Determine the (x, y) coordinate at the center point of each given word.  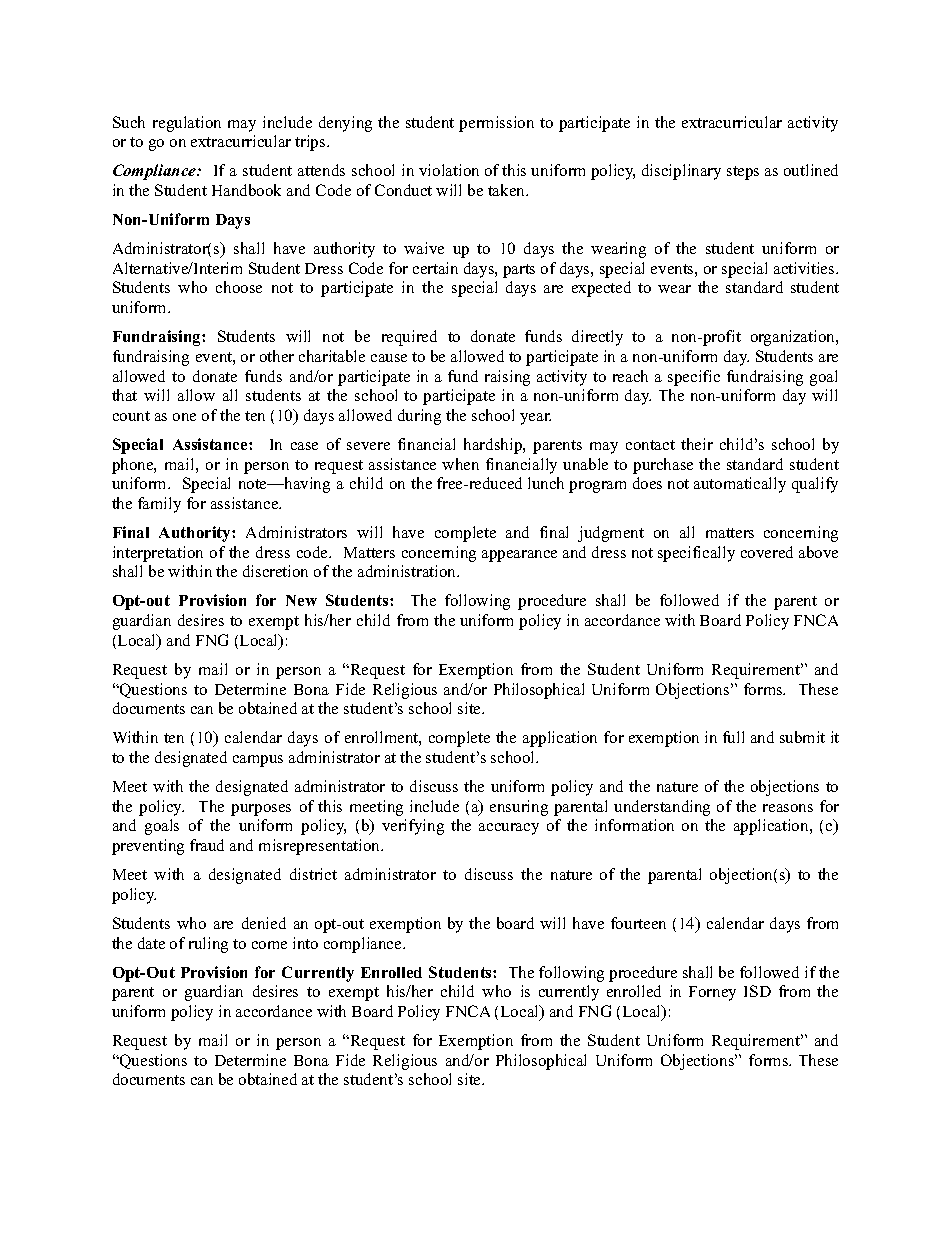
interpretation (158, 554)
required (409, 338)
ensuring (519, 808)
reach (630, 376)
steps (743, 173)
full (733, 737)
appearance (519, 556)
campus (258, 761)
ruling (208, 945)
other (277, 356)
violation (449, 170)
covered (767, 552)
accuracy (509, 829)
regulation (187, 124)
